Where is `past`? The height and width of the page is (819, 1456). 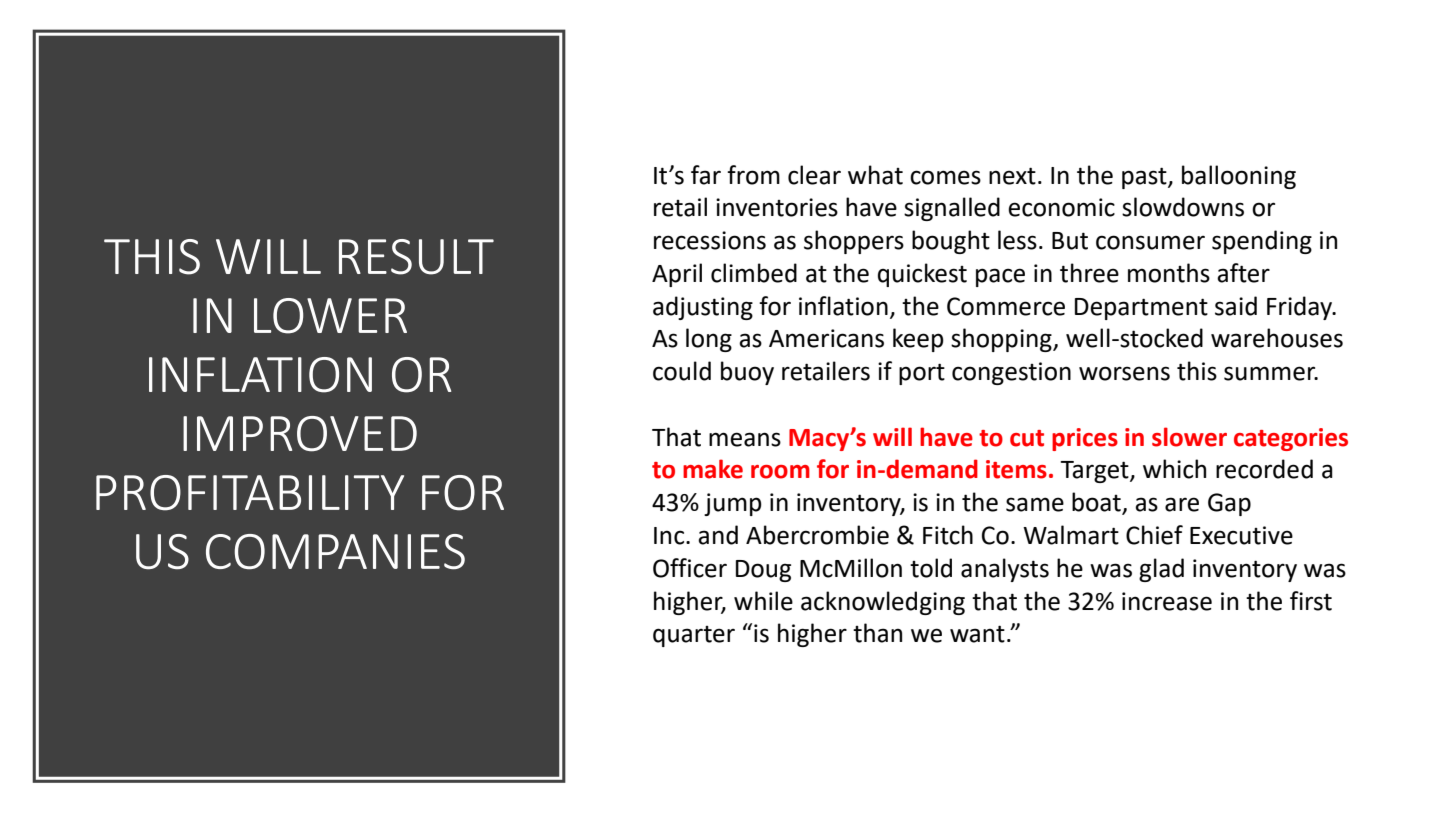 past is located at coordinates (1145, 178).
